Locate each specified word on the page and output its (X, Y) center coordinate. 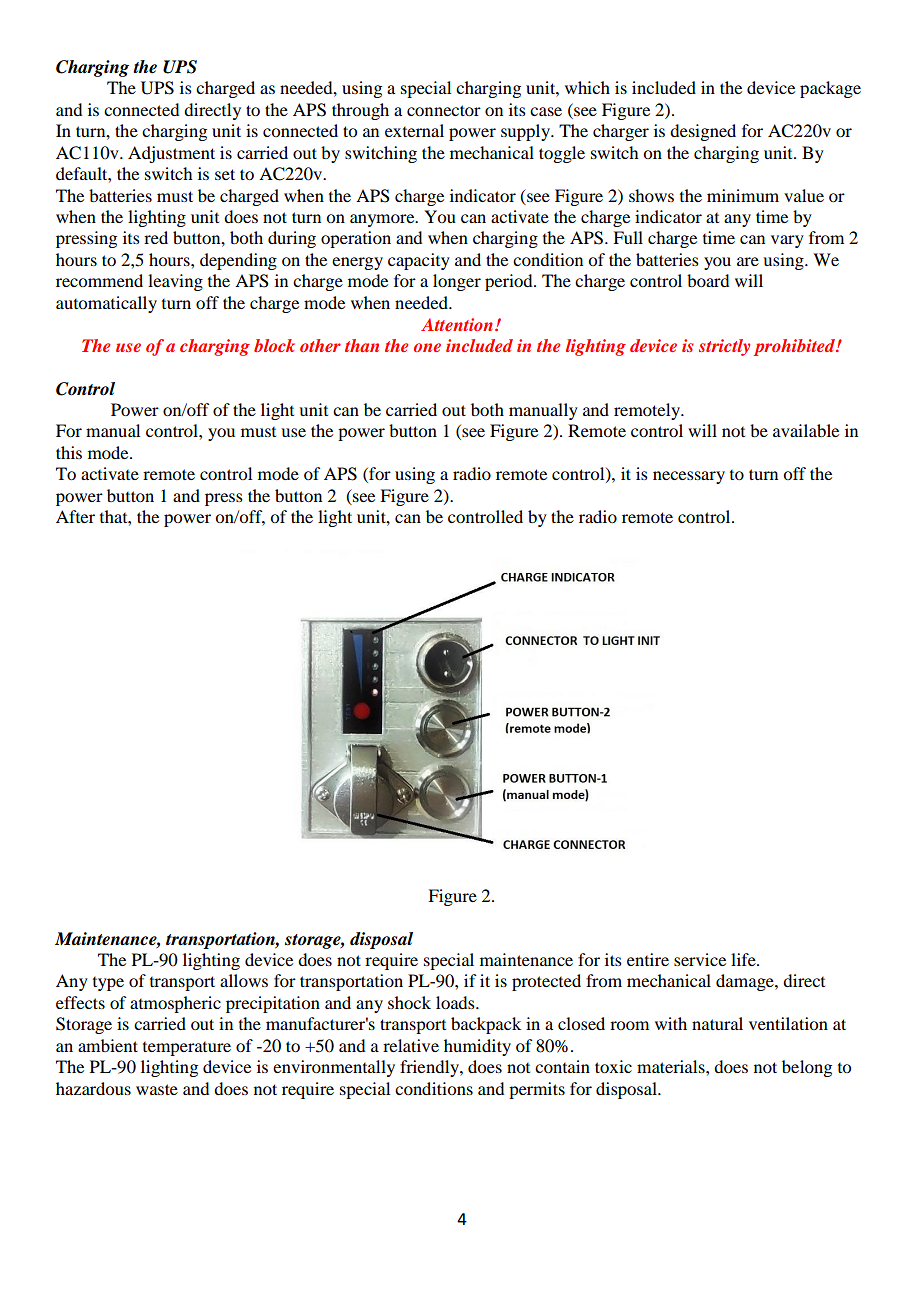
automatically (106, 304)
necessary (689, 477)
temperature (187, 1049)
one (427, 347)
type (108, 984)
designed (703, 132)
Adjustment (171, 154)
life (744, 959)
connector (444, 110)
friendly (430, 1068)
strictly (724, 347)
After (75, 516)
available (806, 430)
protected (546, 982)
